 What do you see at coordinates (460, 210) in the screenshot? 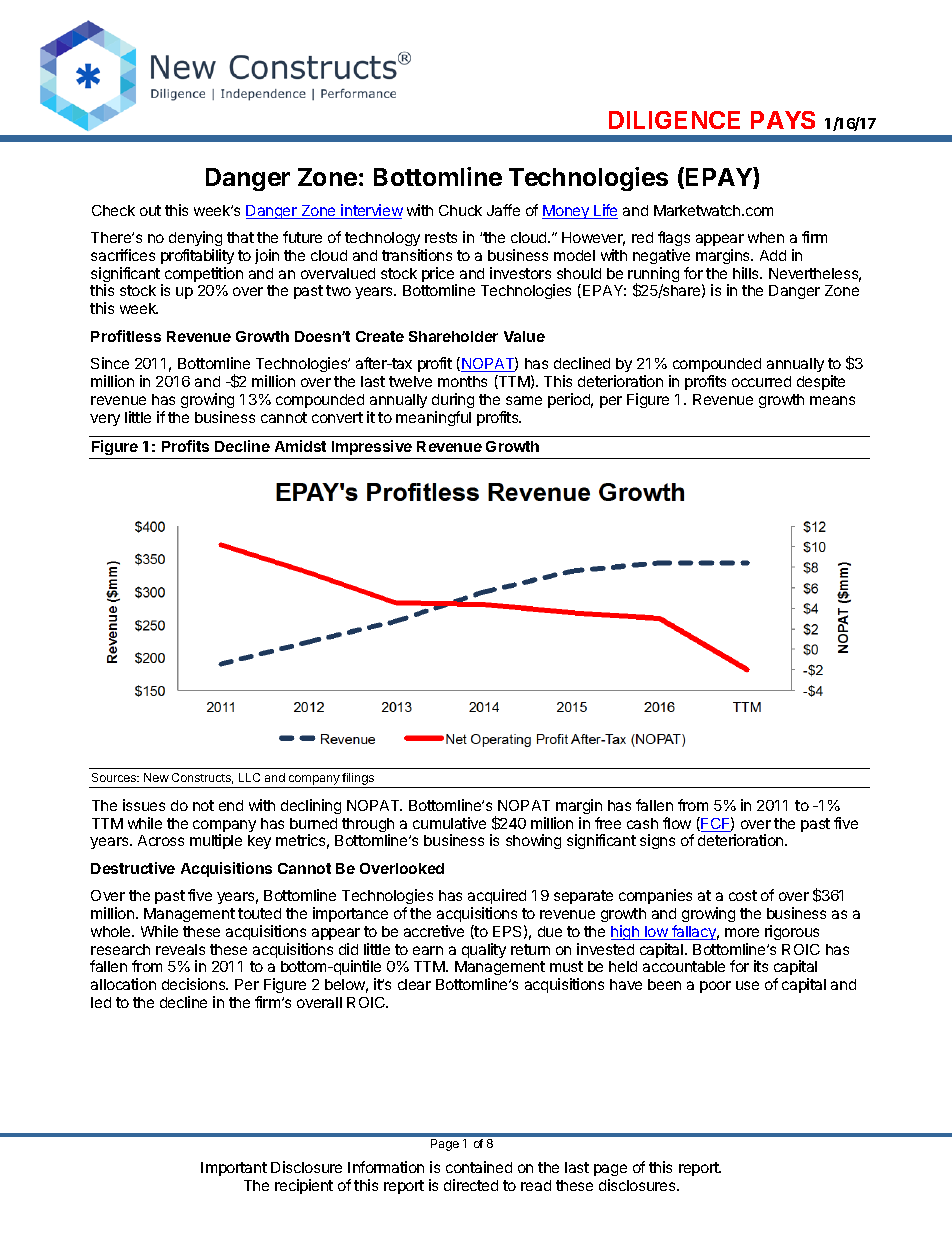
I see `Chuck` at bounding box center [460, 210].
